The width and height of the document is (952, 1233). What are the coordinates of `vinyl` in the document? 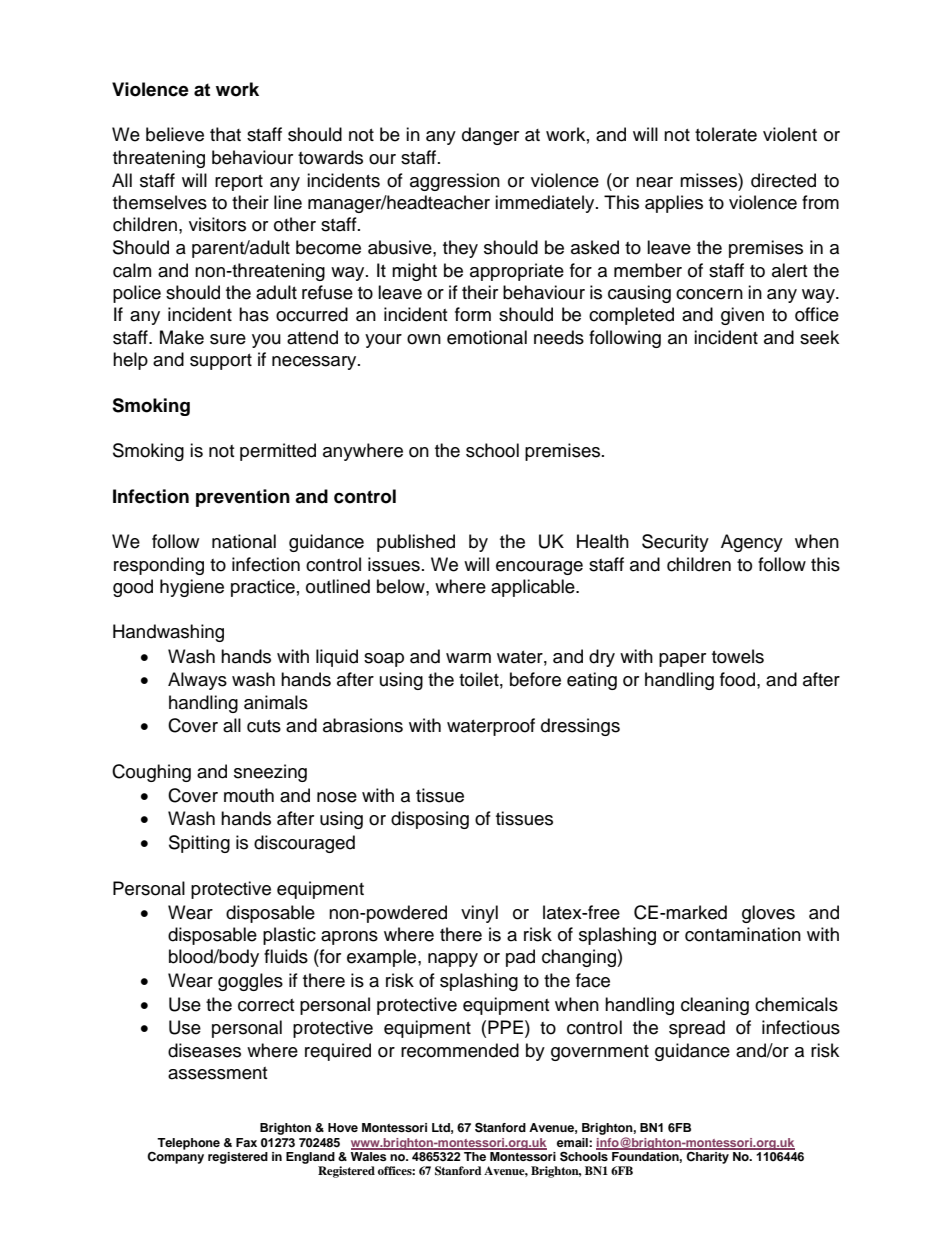 It's located at (479, 914).
